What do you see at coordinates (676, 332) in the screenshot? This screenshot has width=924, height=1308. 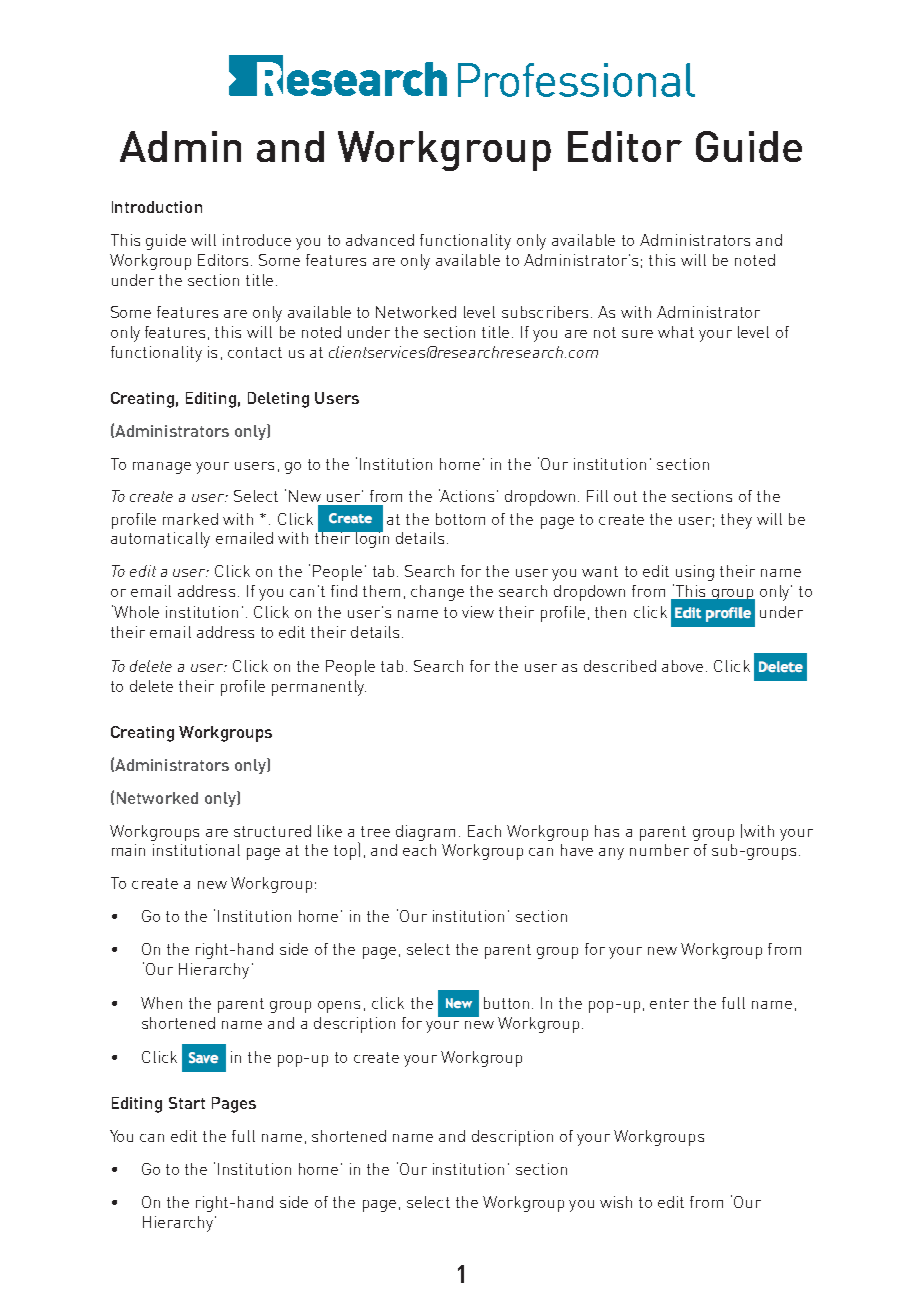 I see `what` at bounding box center [676, 332].
